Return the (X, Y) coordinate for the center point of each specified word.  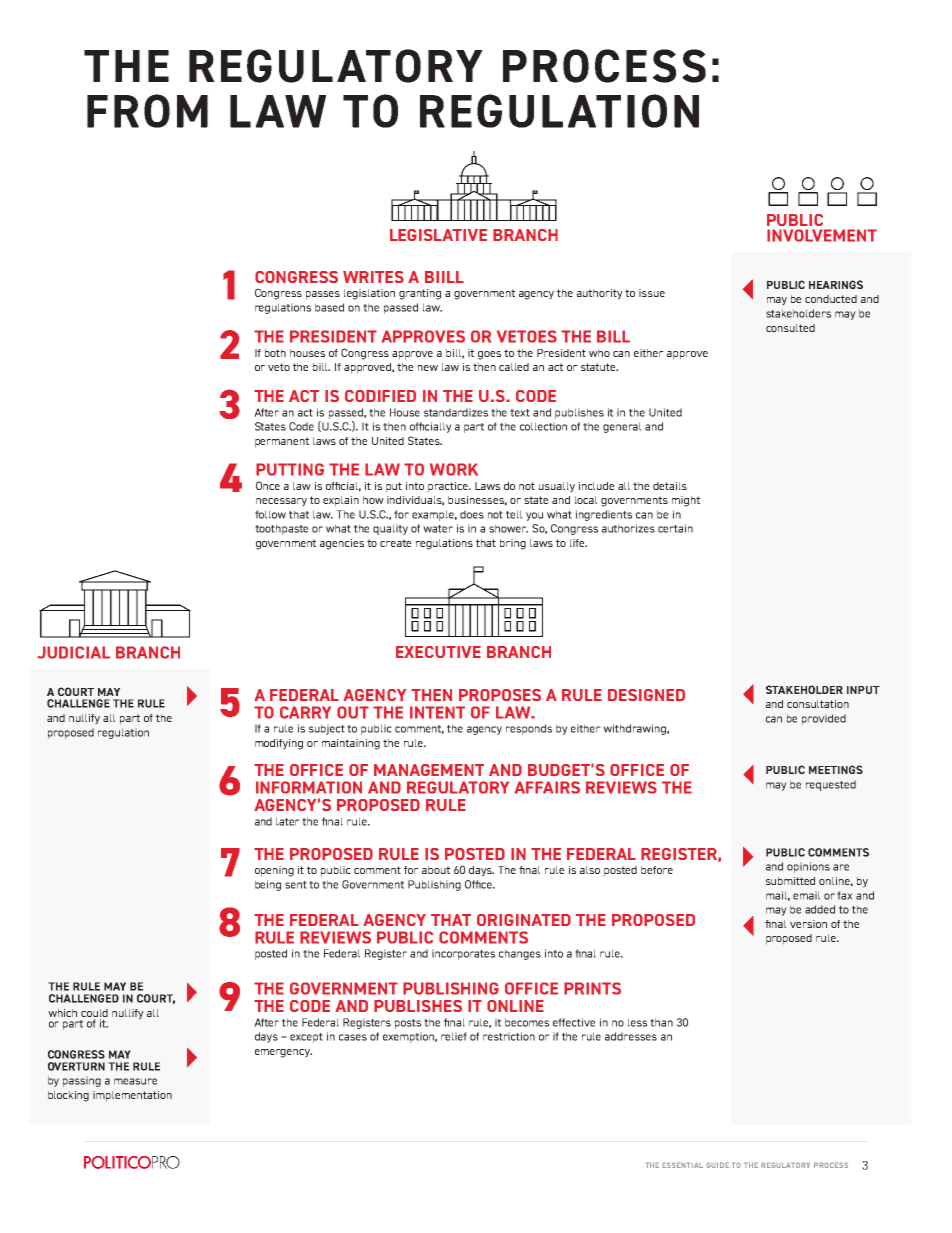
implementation (132, 1096)
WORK (454, 469)
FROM (147, 111)
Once (268, 485)
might (686, 501)
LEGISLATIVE (438, 235)
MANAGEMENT (429, 770)
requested (831, 785)
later (288, 821)
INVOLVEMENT (822, 235)
